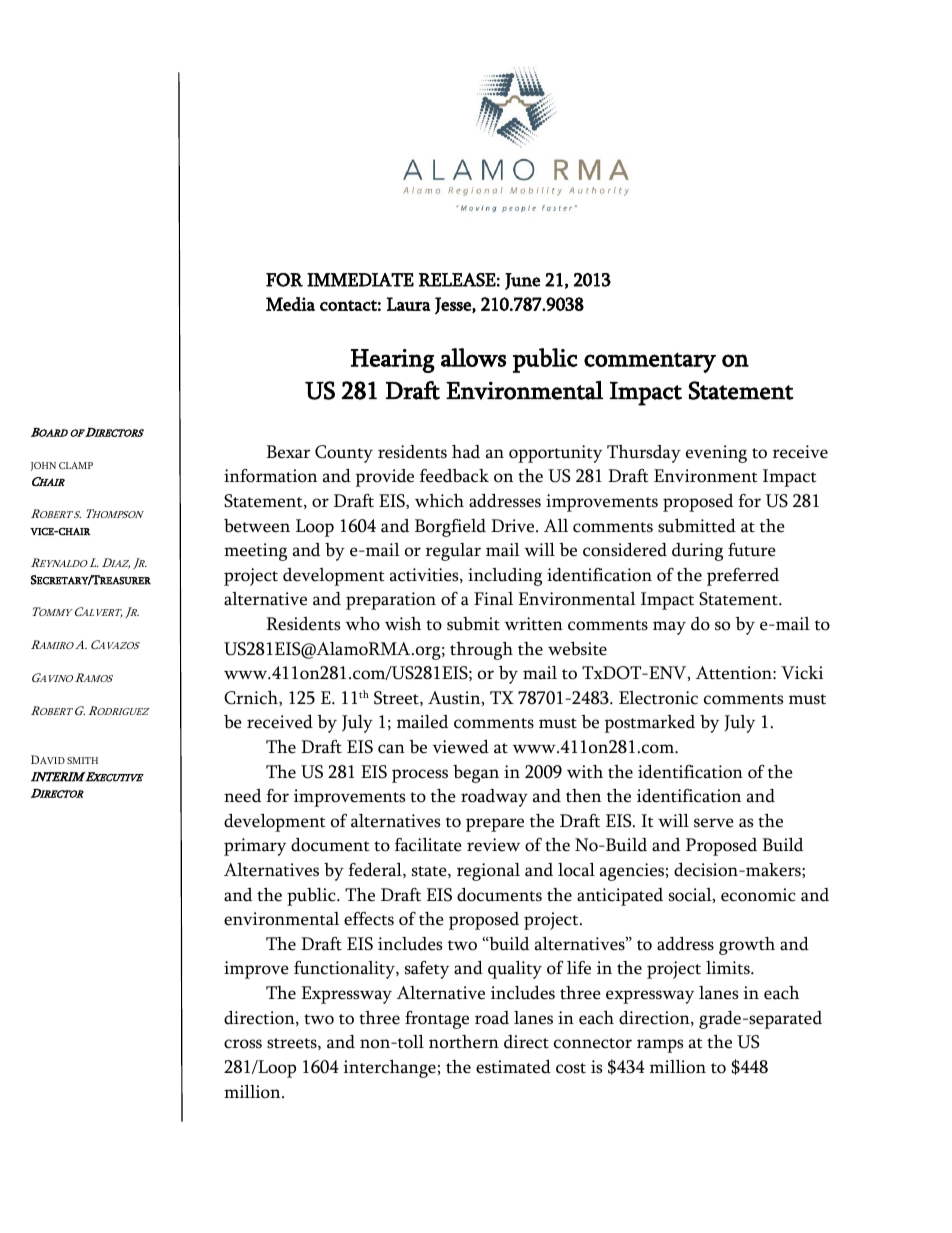 The width and height of the screenshot is (952, 1233). What do you see at coordinates (454, 305) in the screenshot?
I see `Jesse` at bounding box center [454, 305].
